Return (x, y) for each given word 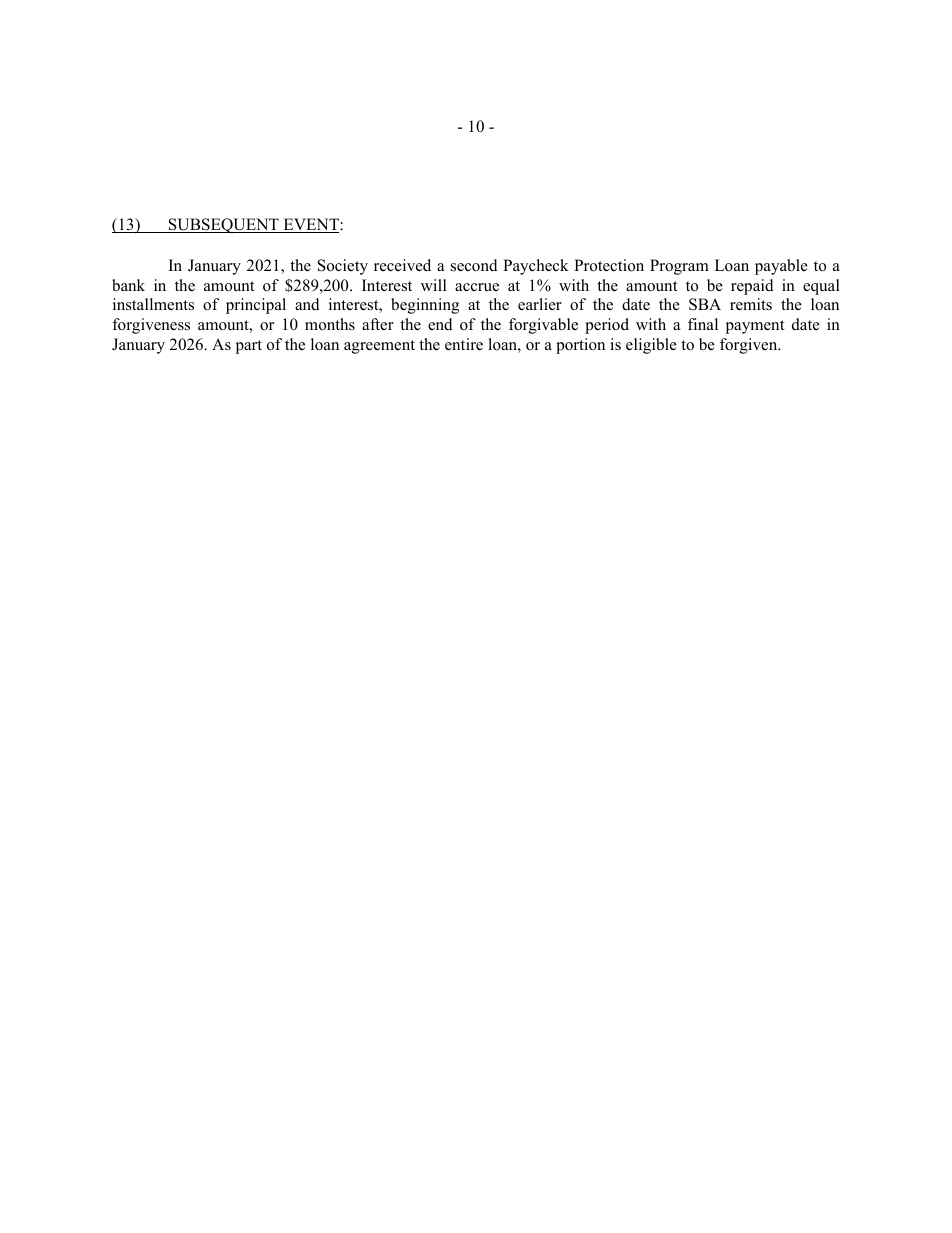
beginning (425, 306)
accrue (477, 287)
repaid (752, 287)
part (249, 347)
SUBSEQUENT (224, 226)
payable (781, 267)
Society (343, 267)
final (703, 324)
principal (256, 306)
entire (464, 344)
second (474, 265)
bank (128, 285)
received (402, 265)
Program (679, 267)
